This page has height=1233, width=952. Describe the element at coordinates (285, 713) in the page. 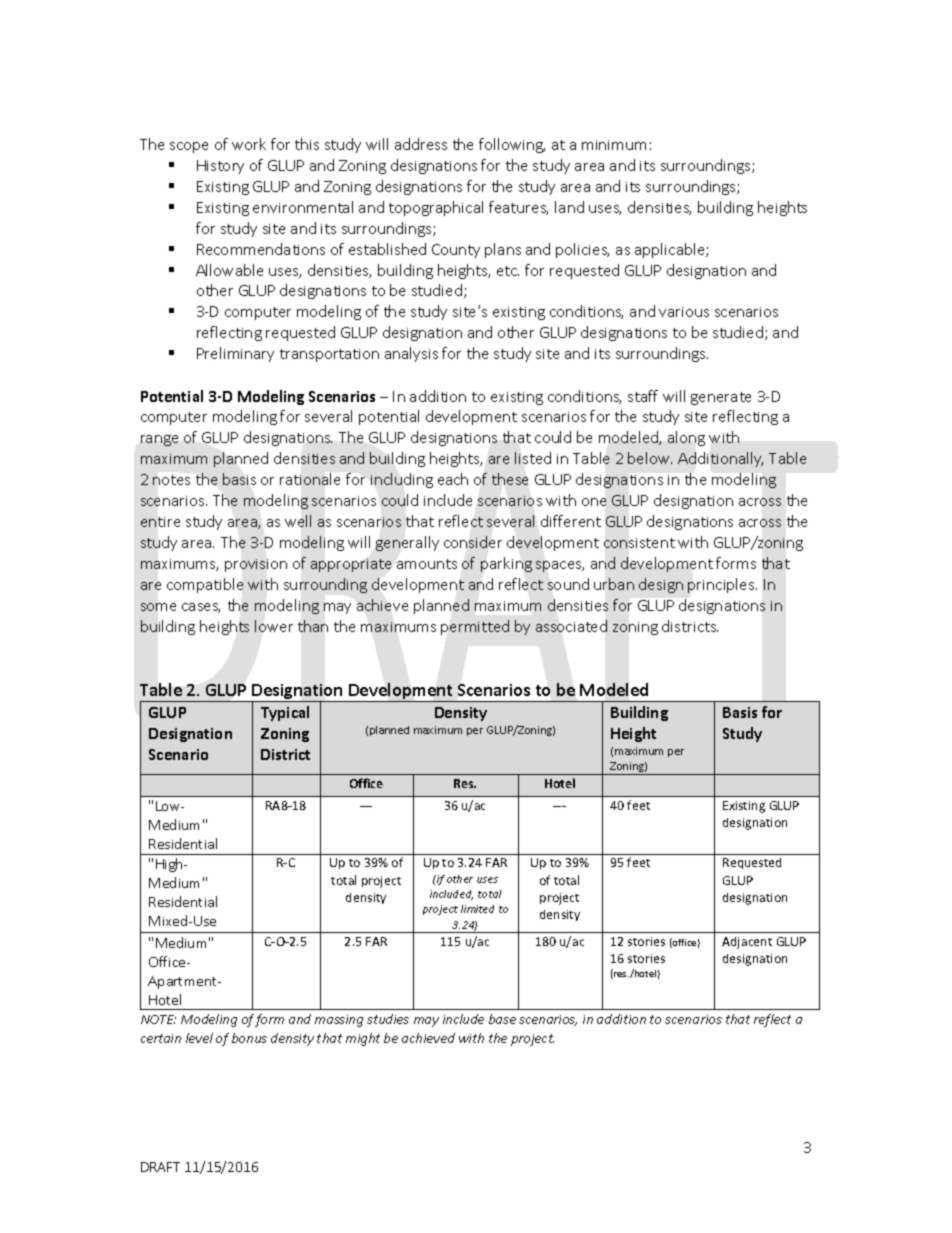

I see `Typical` at that location.
